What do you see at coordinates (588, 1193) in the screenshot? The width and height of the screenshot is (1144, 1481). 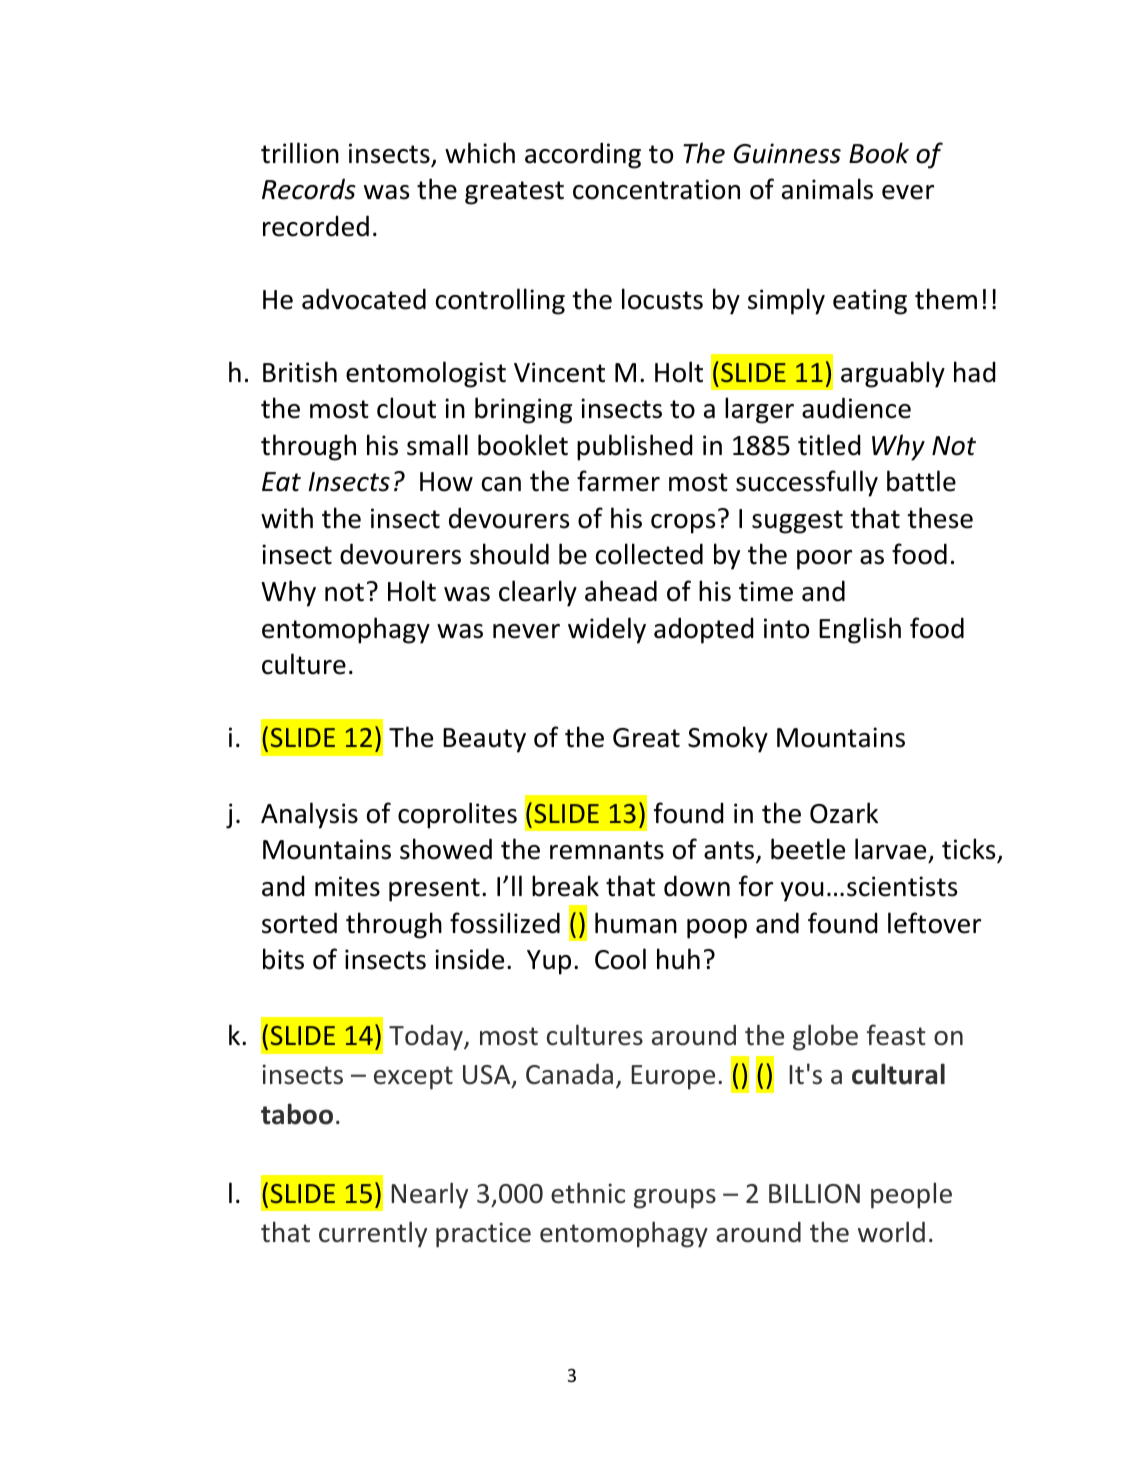 I see `ethnic` at bounding box center [588, 1193].
